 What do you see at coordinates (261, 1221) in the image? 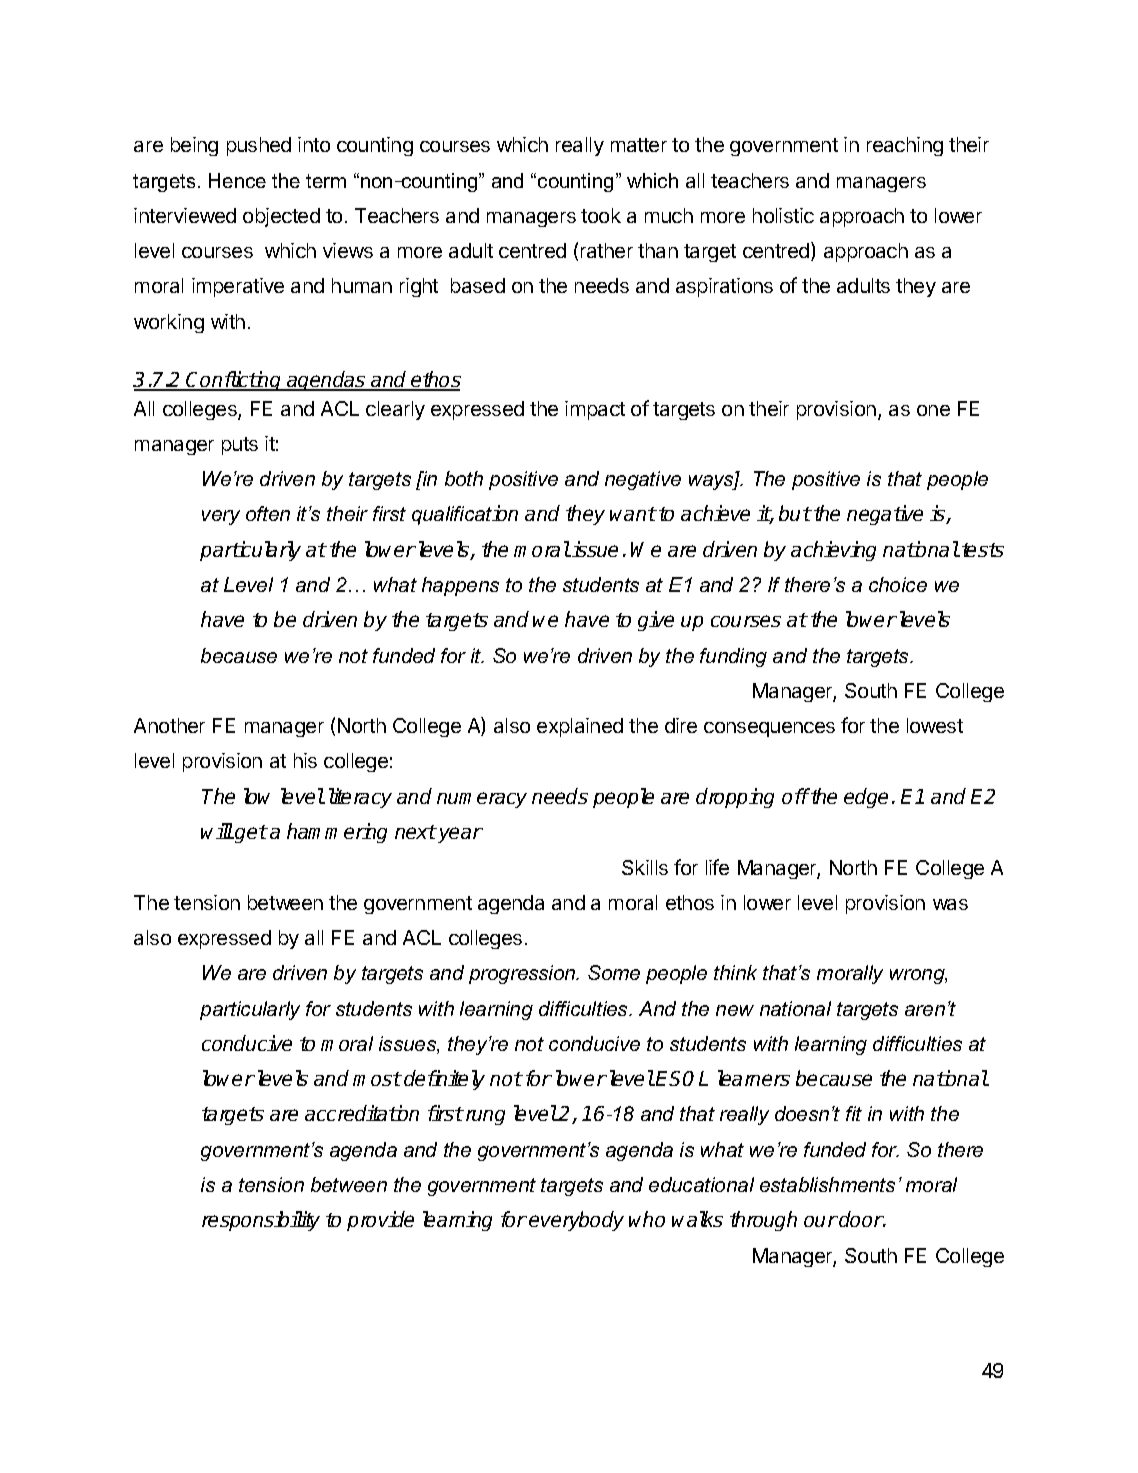
I see `responsibility` at bounding box center [261, 1221].
